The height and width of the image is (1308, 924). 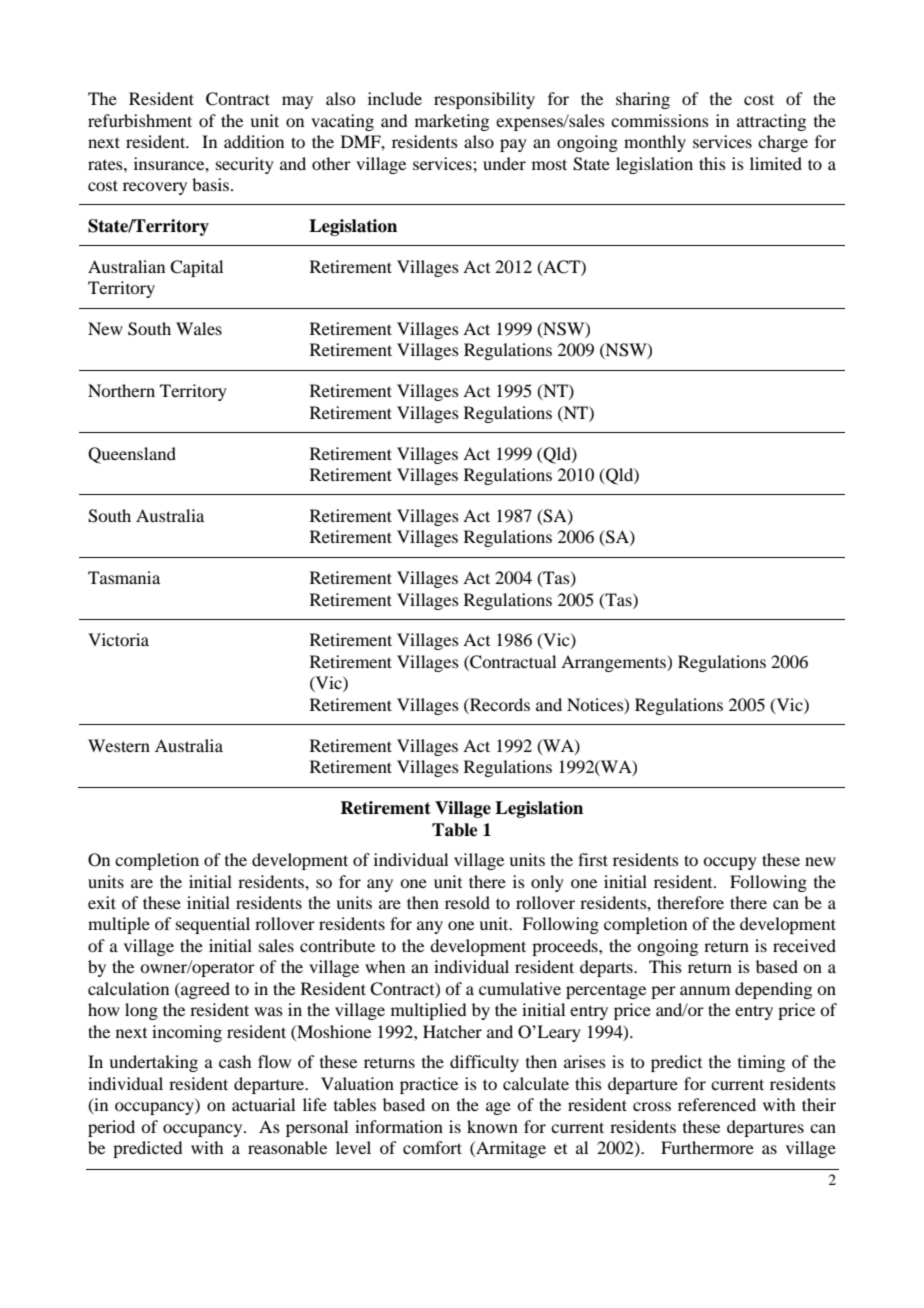 I want to click on actuarial, so click(x=263, y=1104).
